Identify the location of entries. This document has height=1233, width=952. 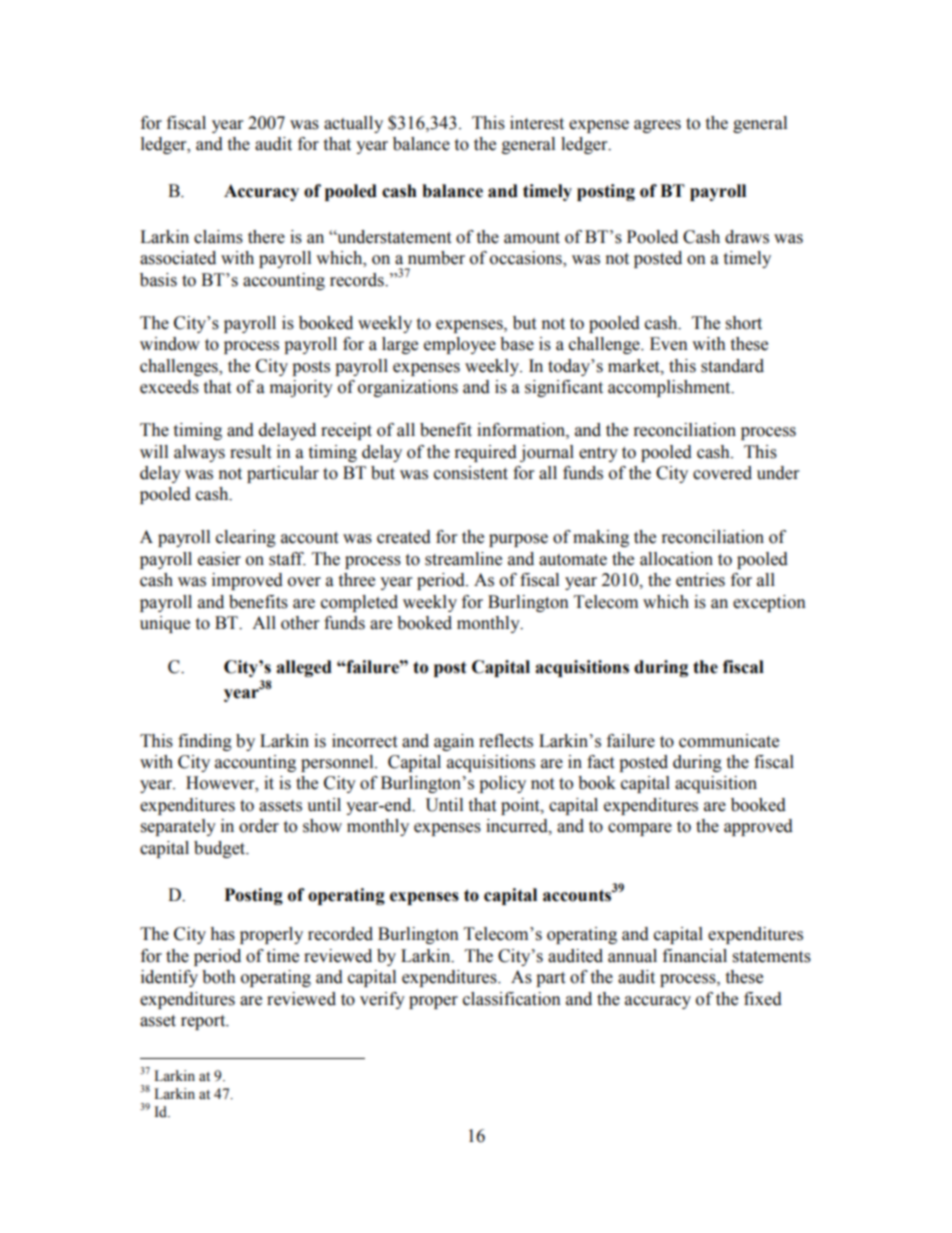
(700, 580).
